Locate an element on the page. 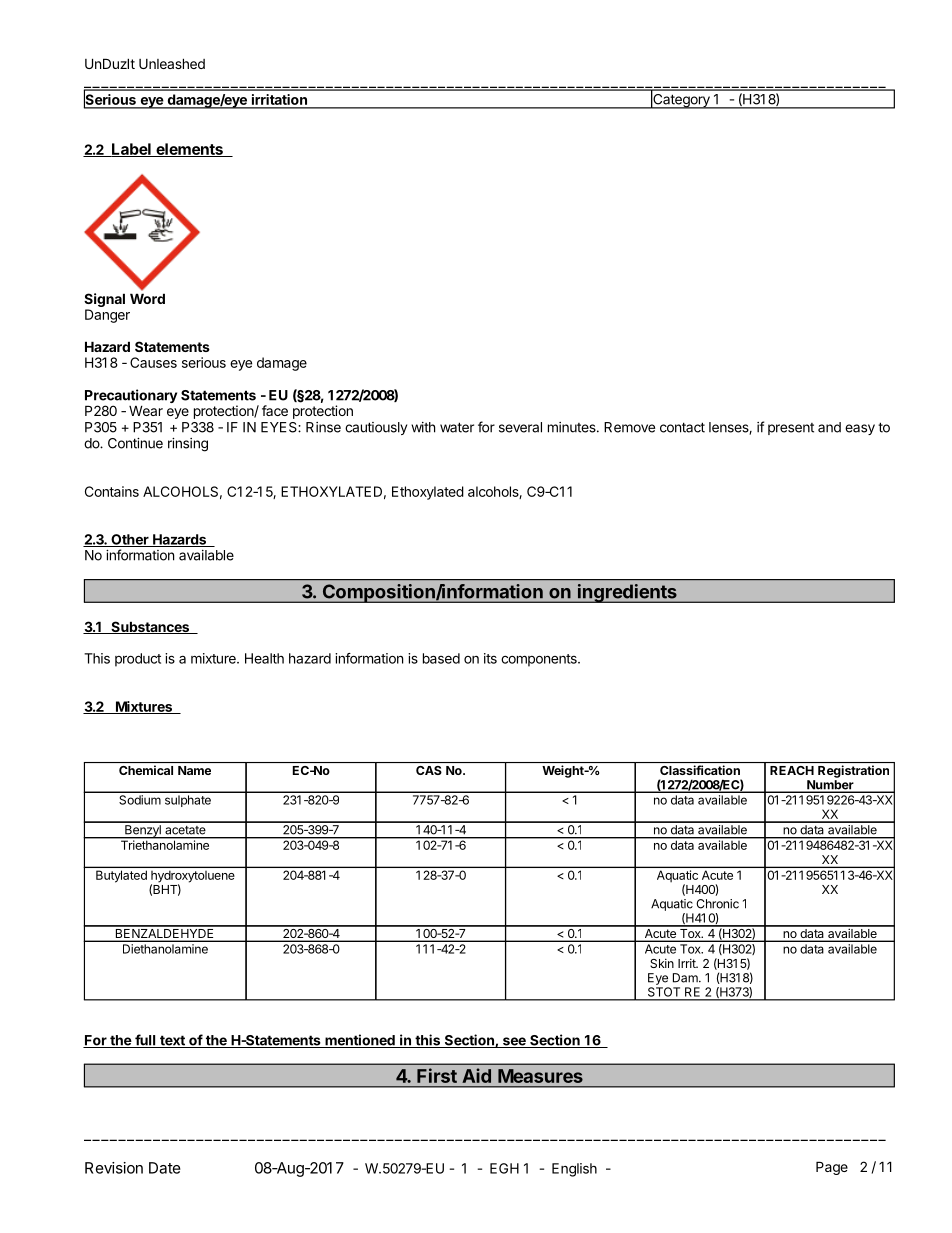  ingredients is located at coordinates (627, 593).
